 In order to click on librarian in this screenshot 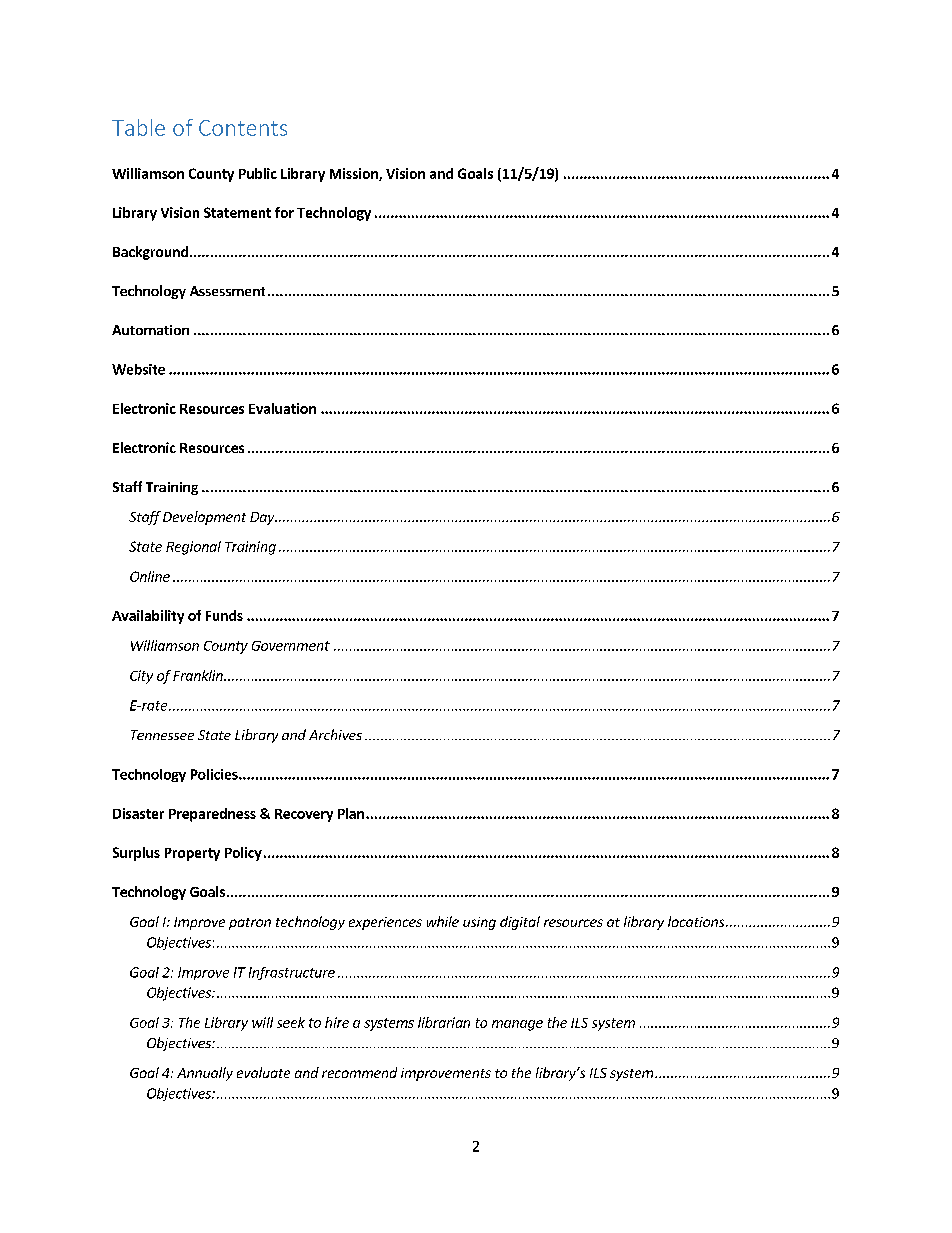, I will do `click(444, 1022)`.
